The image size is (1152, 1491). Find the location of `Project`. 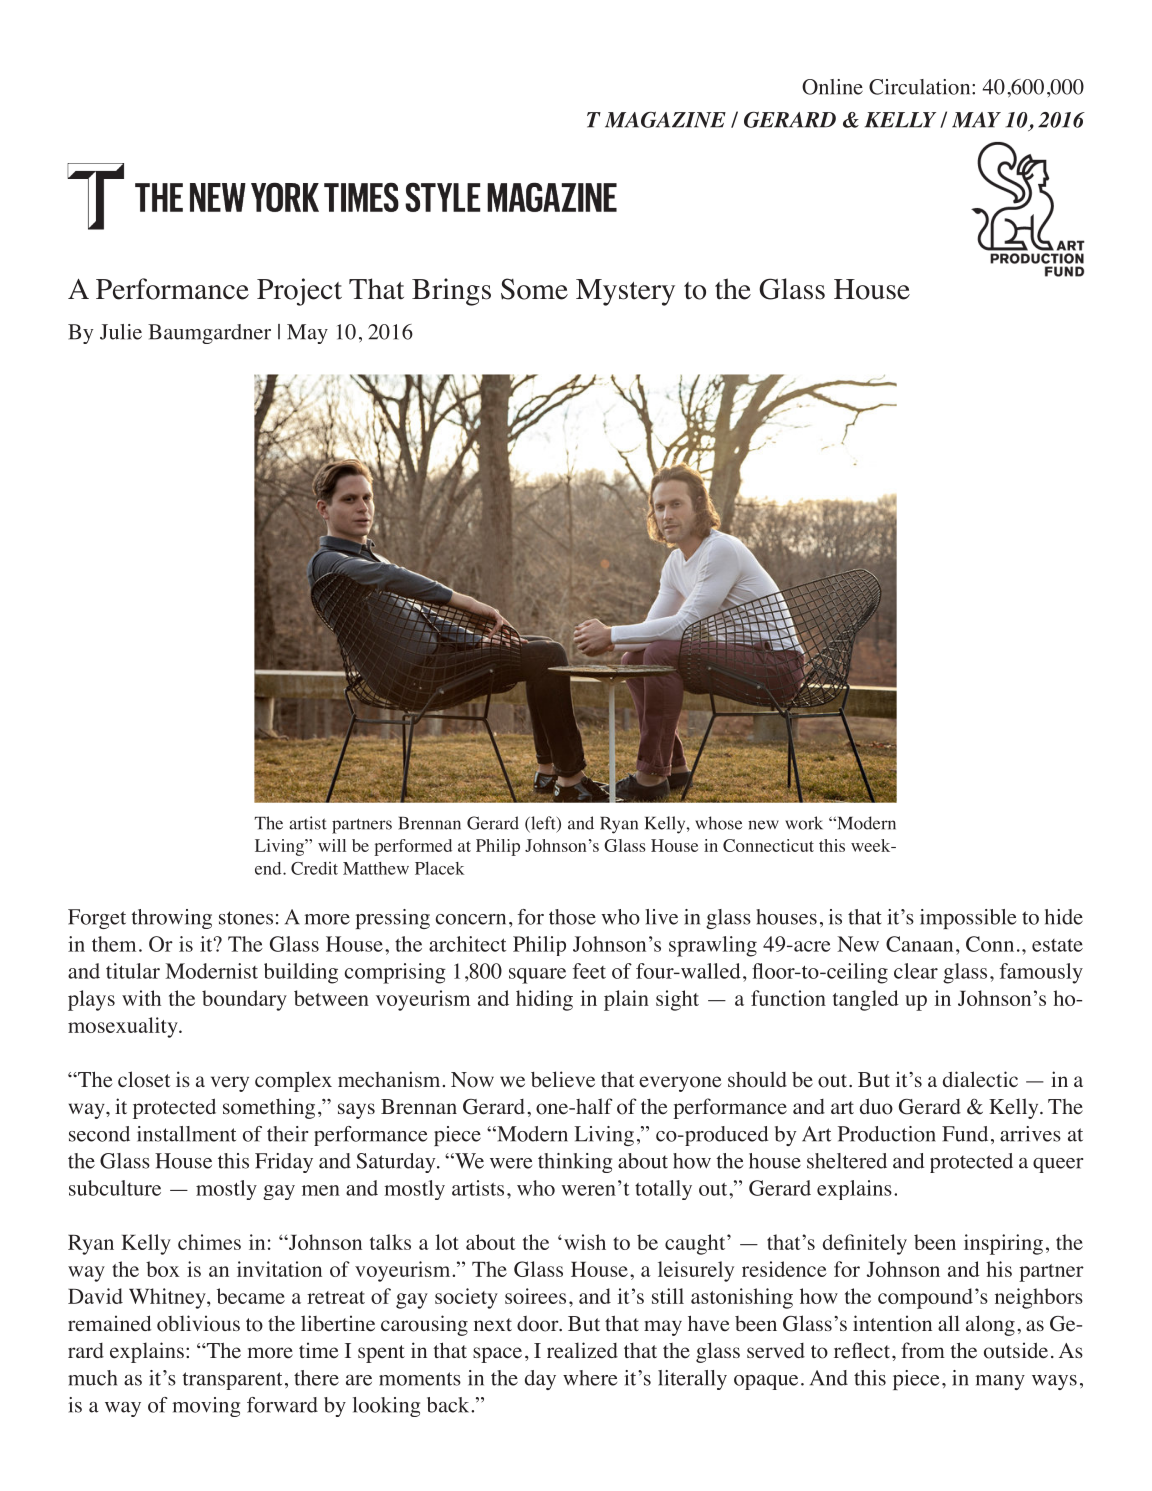

Project is located at coordinates (299, 292).
